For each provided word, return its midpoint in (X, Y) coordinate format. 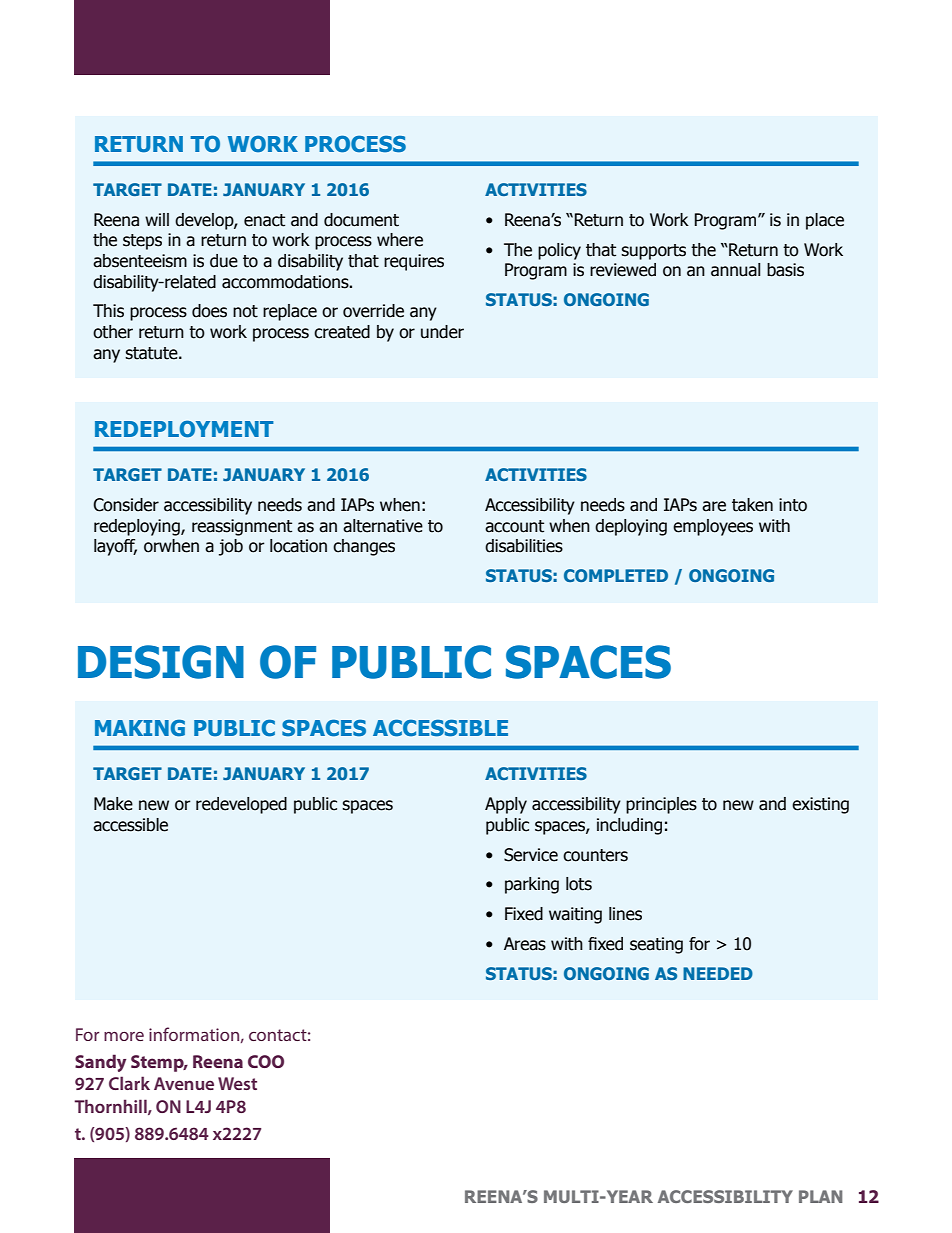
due (224, 261)
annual (735, 270)
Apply (506, 805)
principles (661, 805)
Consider (126, 505)
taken (752, 505)
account (514, 526)
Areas (525, 944)
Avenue (184, 1083)
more (124, 1036)
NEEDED (718, 973)
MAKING (140, 728)
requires (414, 262)
